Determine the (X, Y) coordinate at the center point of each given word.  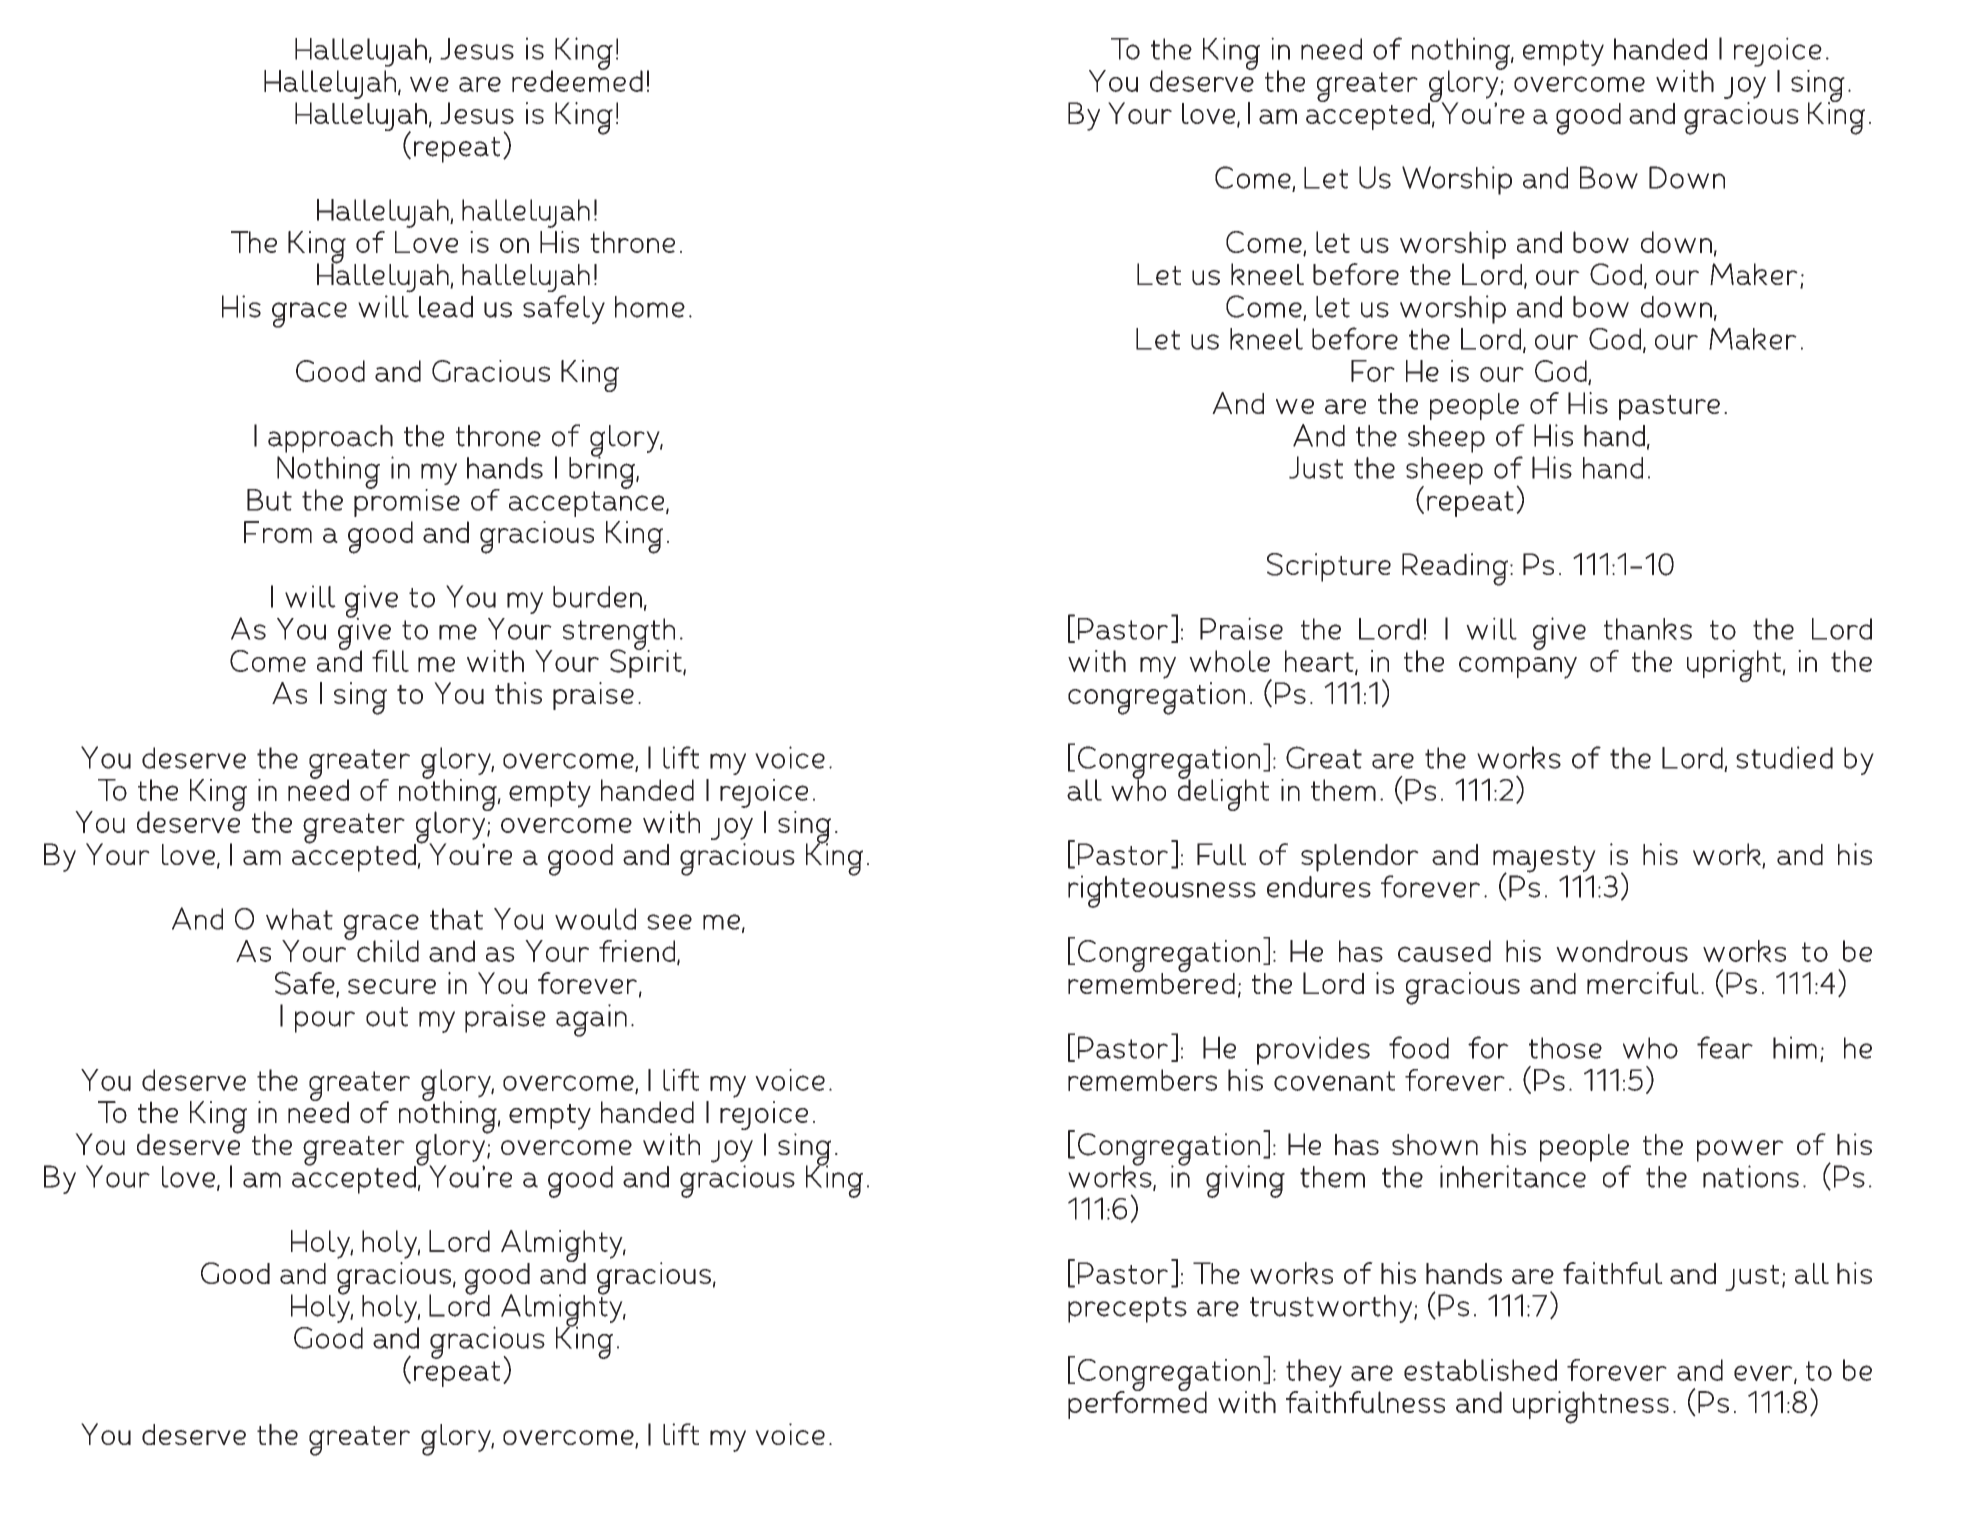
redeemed (577, 80)
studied (1784, 757)
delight (1223, 793)
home (650, 307)
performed (1137, 1404)
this (518, 693)
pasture (1669, 407)
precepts (1127, 1310)
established (1480, 1370)
